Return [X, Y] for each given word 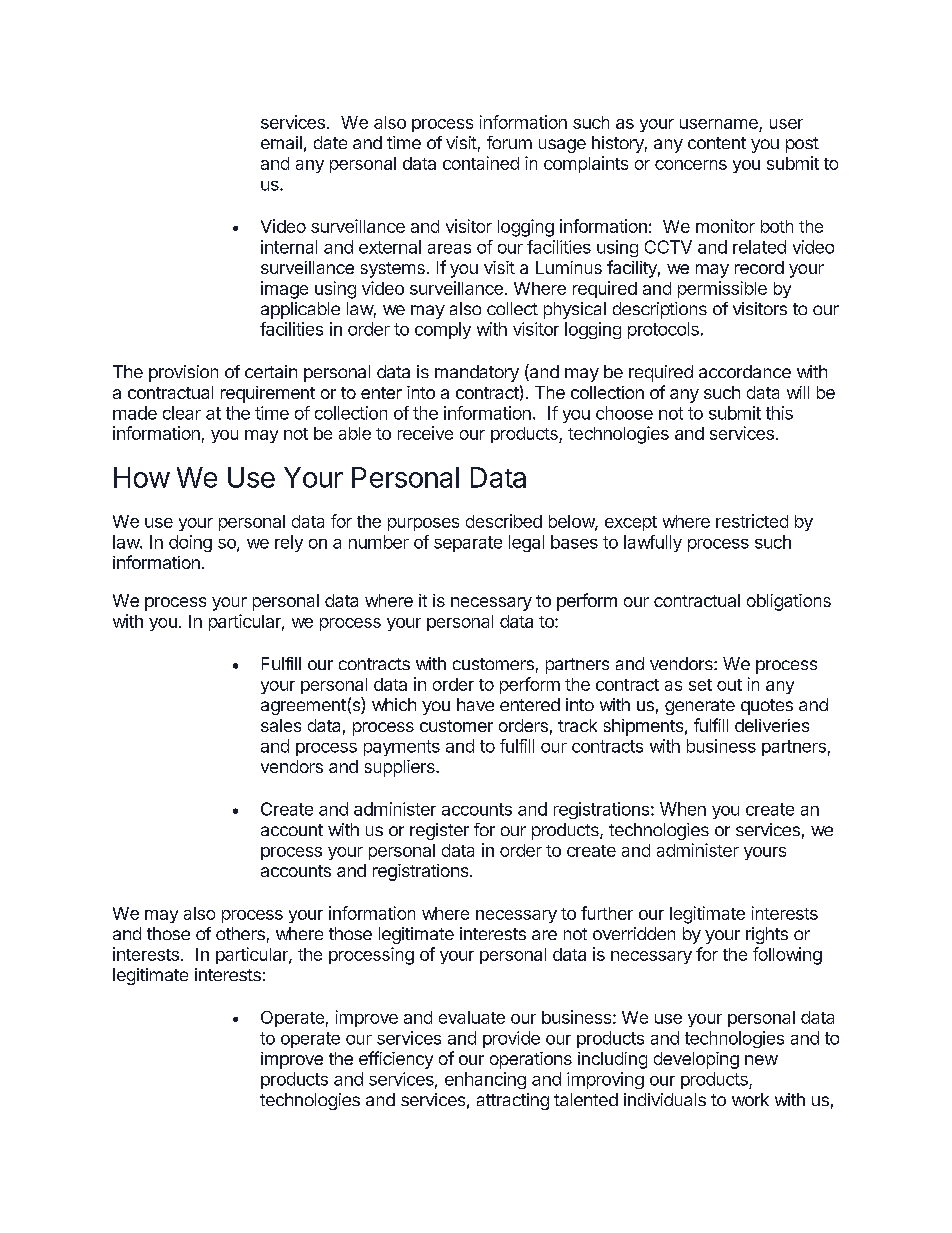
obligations [789, 602]
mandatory [477, 373]
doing [190, 543]
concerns [691, 165]
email [281, 142]
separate [468, 544]
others [240, 933]
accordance [745, 371]
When [683, 809]
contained [481, 163]
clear [182, 413]
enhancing [485, 1080]
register [439, 831]
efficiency [396, 1060]
